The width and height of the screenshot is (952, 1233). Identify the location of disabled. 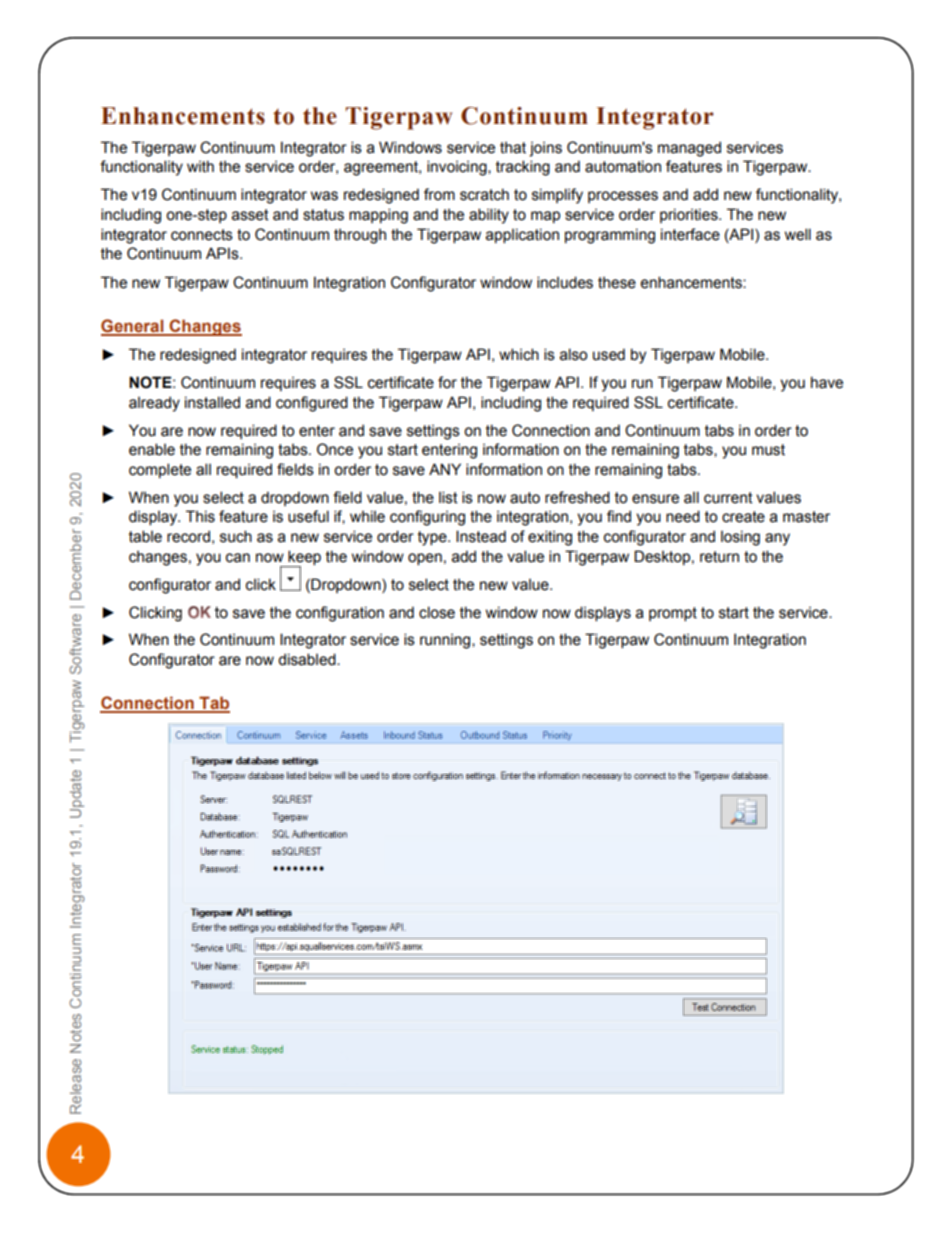
(308, 659).
